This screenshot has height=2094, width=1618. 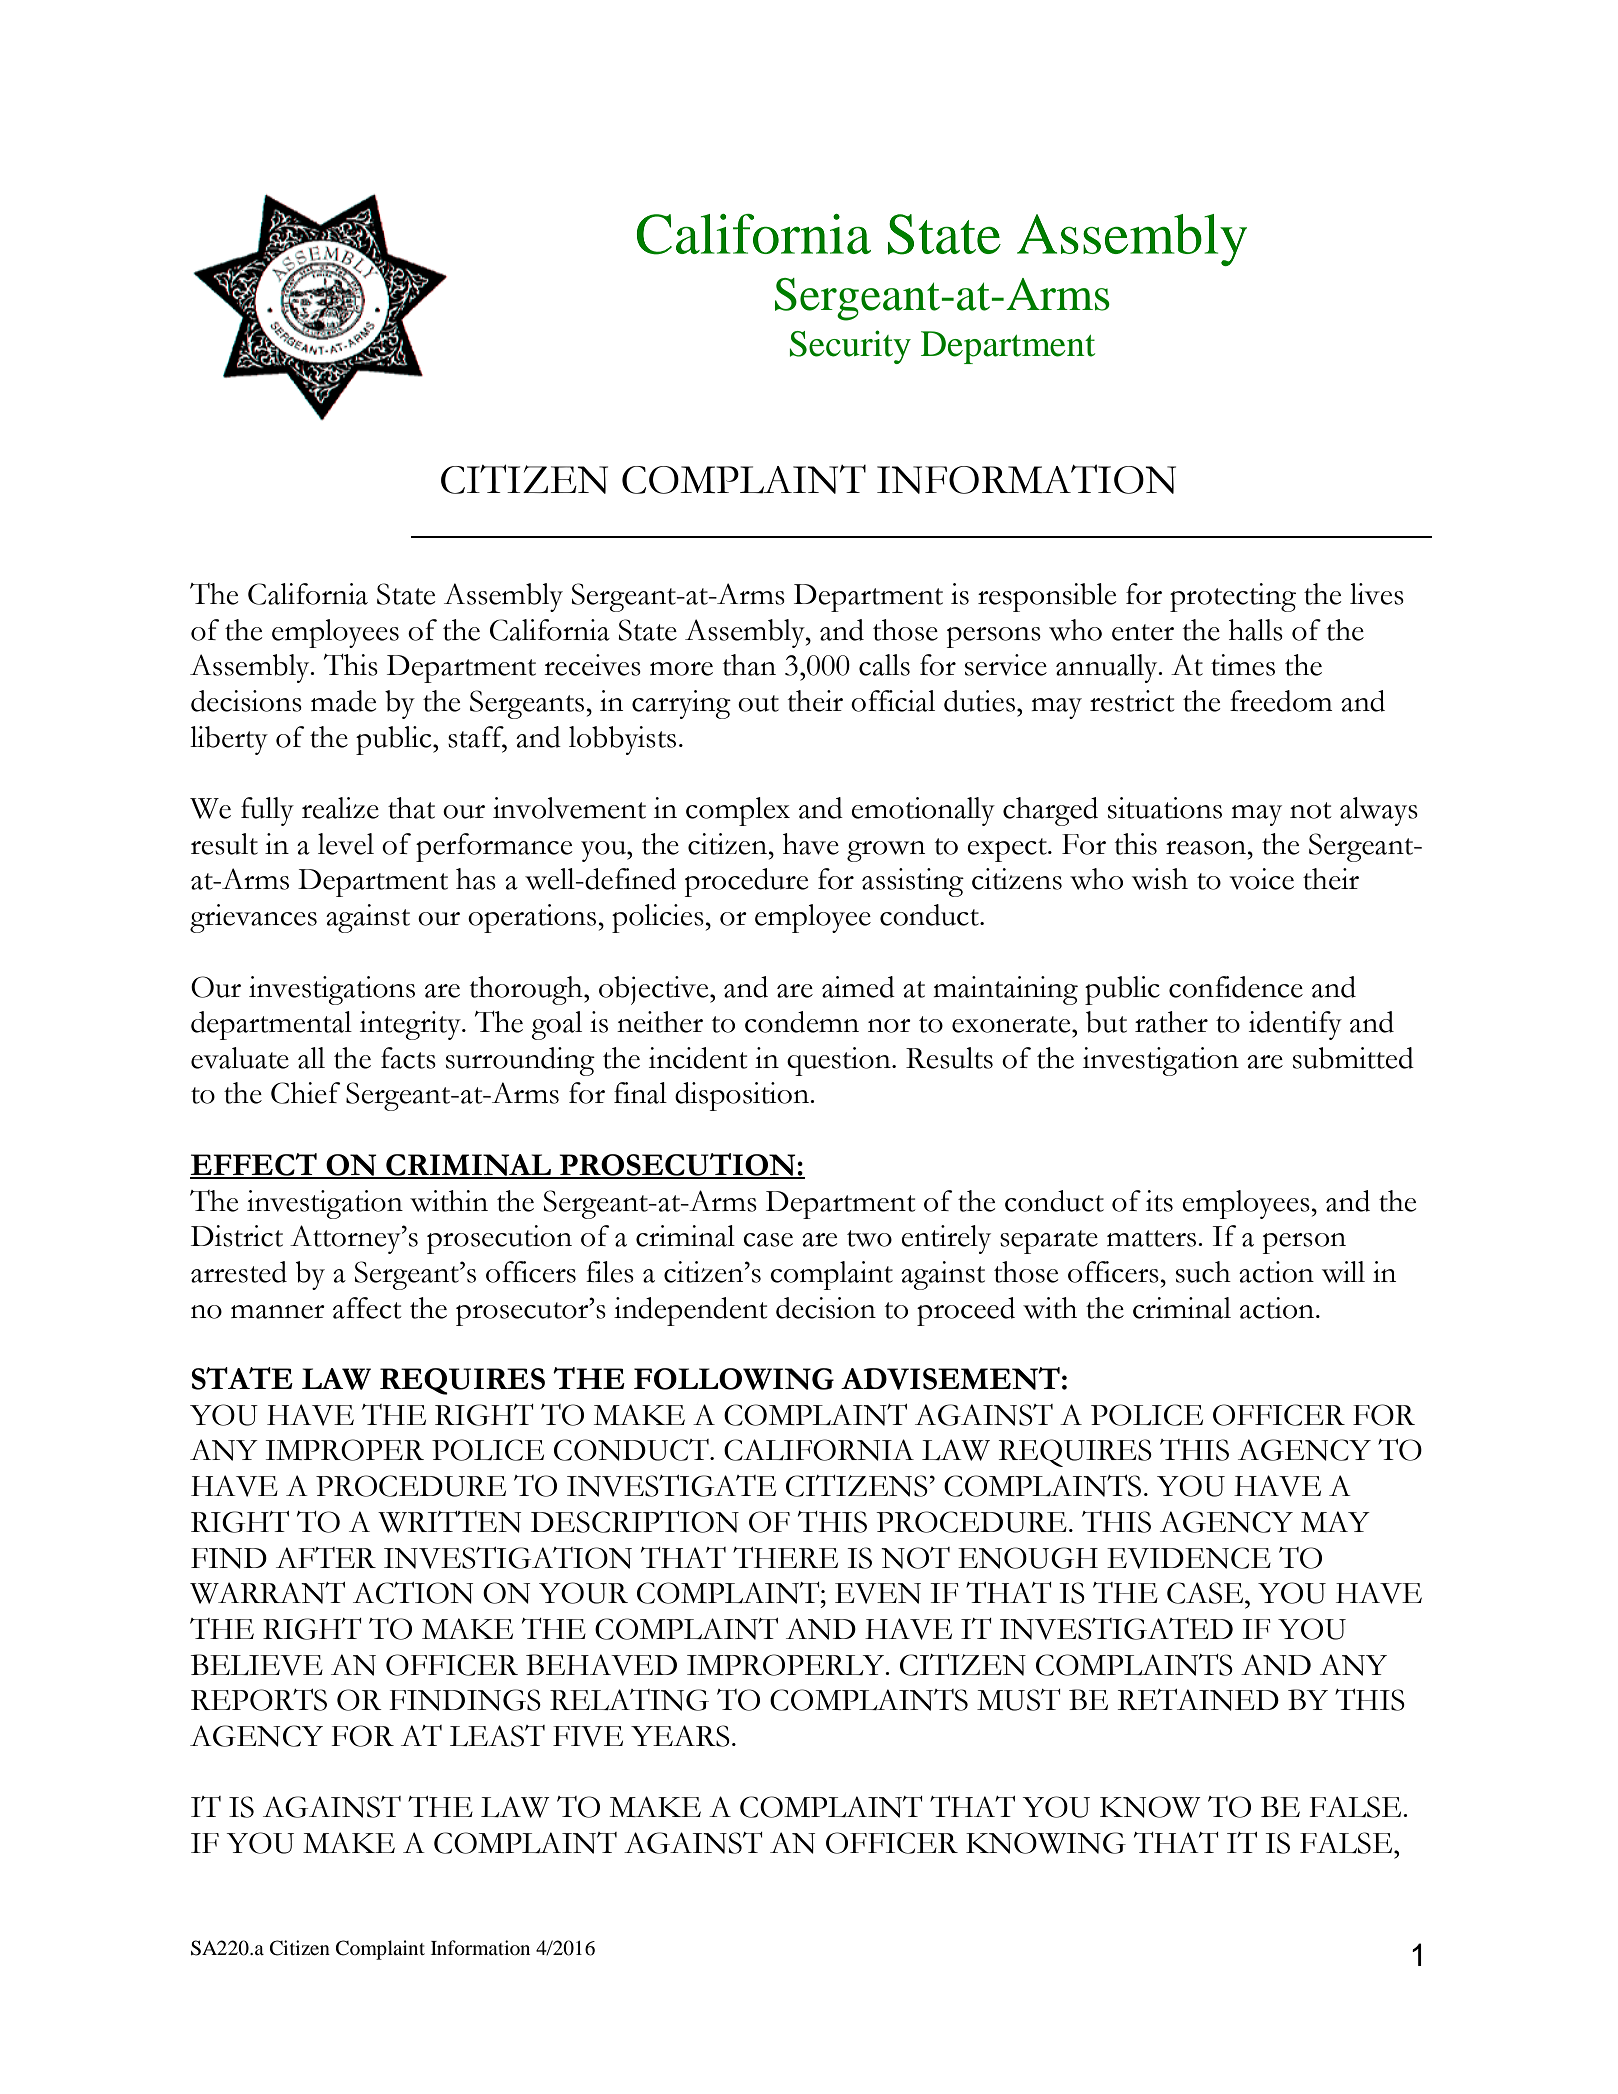 What do you see at coordinates (738, 811) in the screenshot?
I see `complex` at bounding box center [738, 811].
